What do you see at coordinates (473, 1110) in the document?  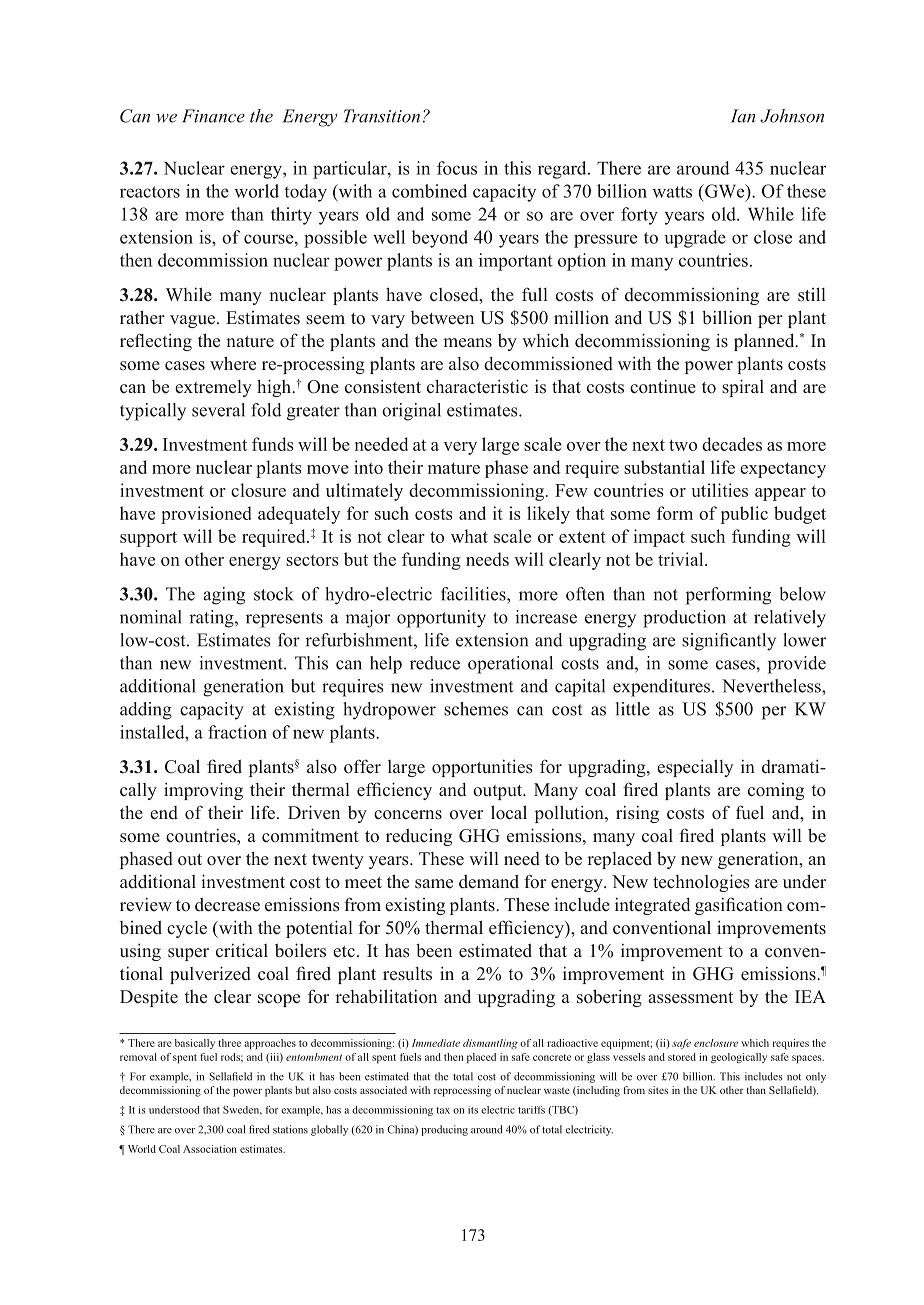 I see `its` at bounding box center [473, 1110].
